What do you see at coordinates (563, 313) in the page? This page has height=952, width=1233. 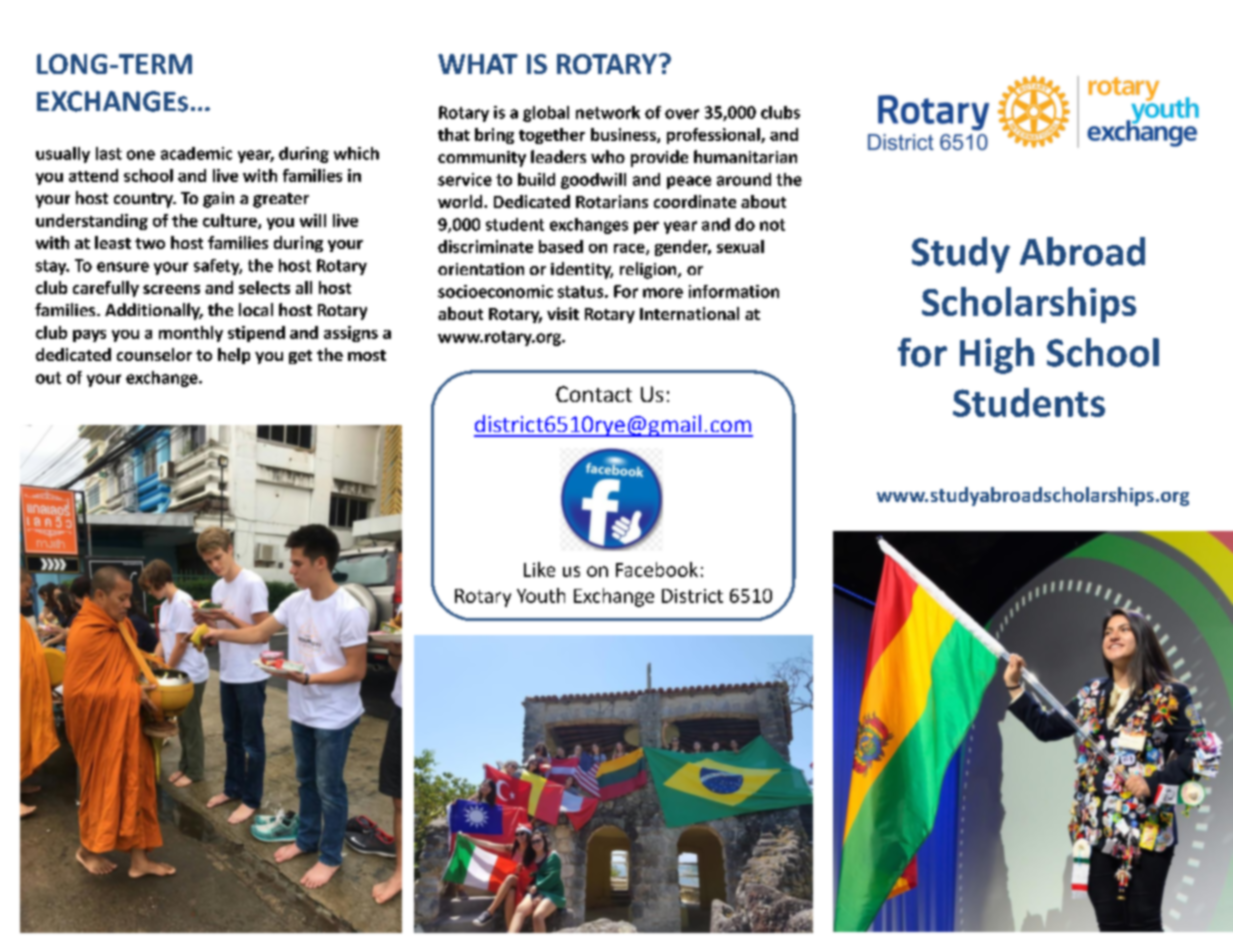 I see `visit` at bounding box center [563, 313].
